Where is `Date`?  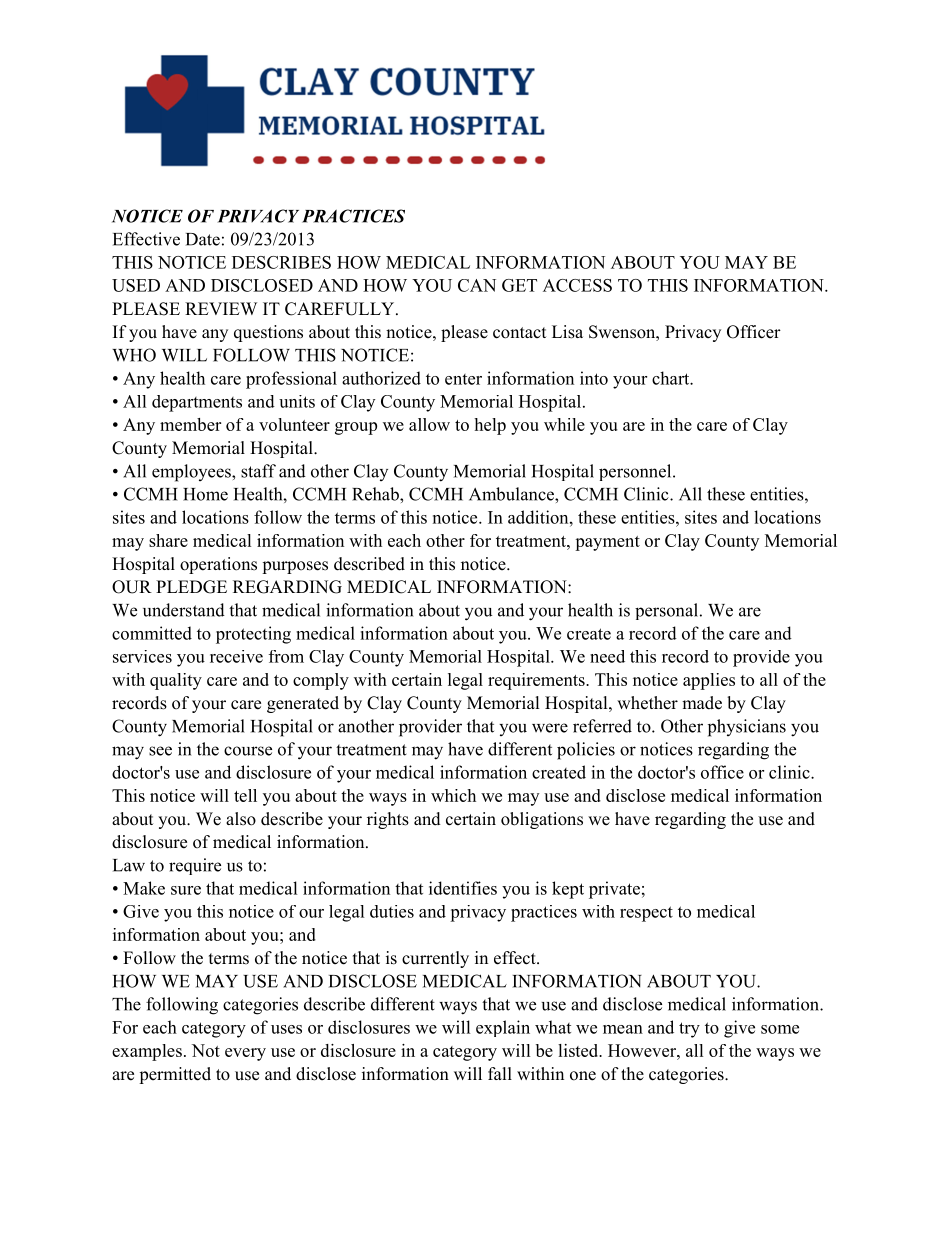 Date is located at coordinates (203, 239).
